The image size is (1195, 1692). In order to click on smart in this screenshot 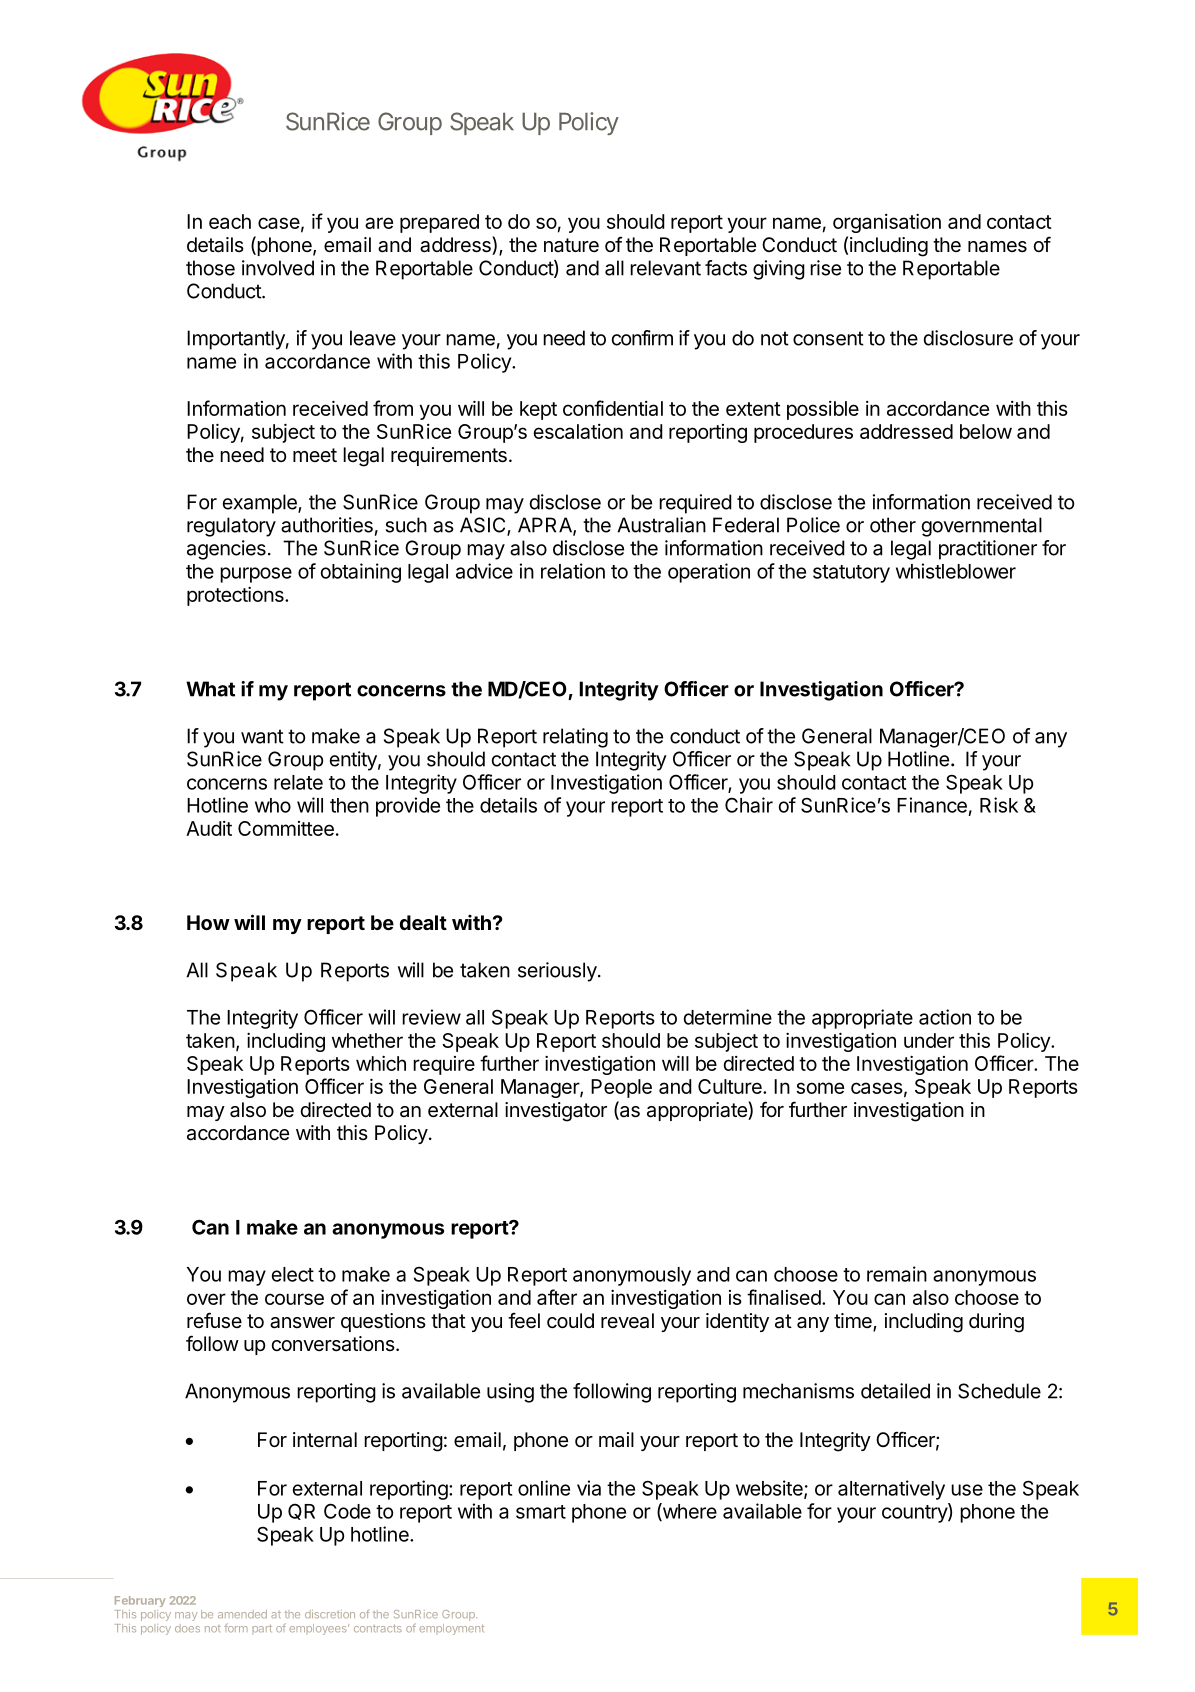, I will do `click(541, 1512)`.
